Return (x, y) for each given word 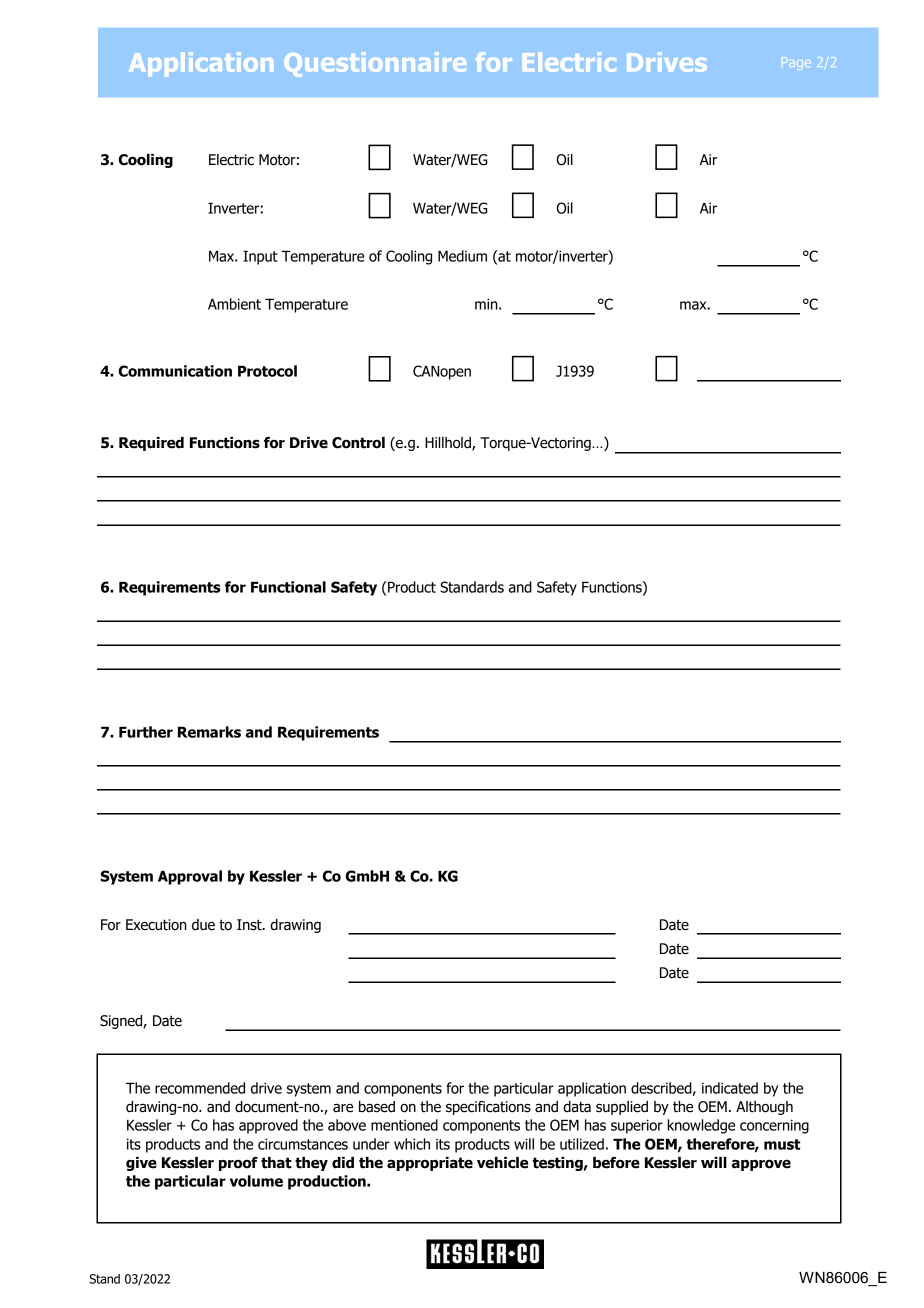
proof (238, 1164)
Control (358, 443)
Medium (462, 256)
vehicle (502, 1163)
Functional (288, 587)
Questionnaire (375, 64)
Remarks (209, 732)
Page (796, 62)
